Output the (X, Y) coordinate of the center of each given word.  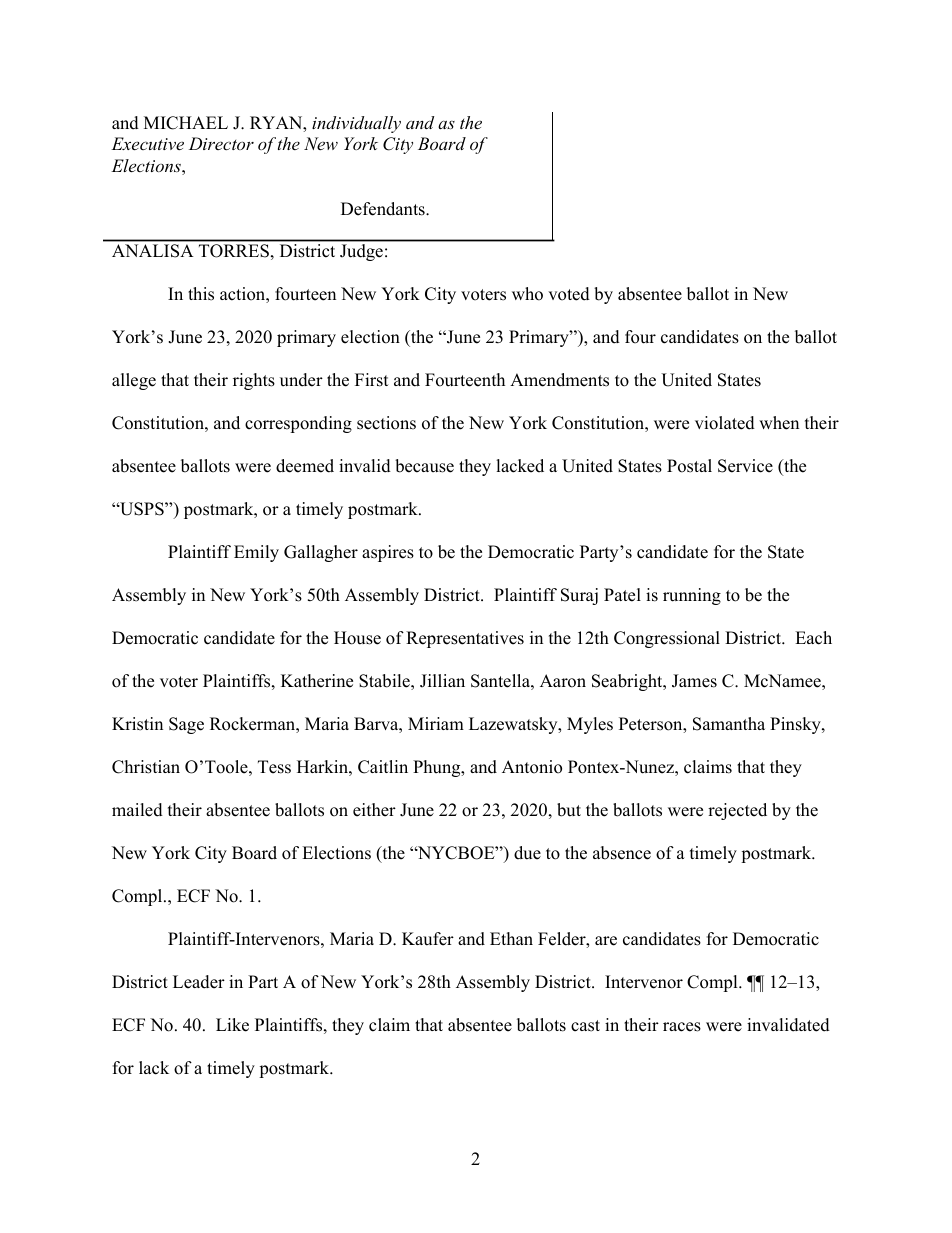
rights (254, 381)
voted (569, 294)
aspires (388, 553)
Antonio (532, 767)
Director (221, 143)
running (692, 596)
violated (725, 423)
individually (356, 124)
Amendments (559, 380)
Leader (199, 982)
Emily (256, 553)
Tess (274, 767)
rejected (737, 811)
